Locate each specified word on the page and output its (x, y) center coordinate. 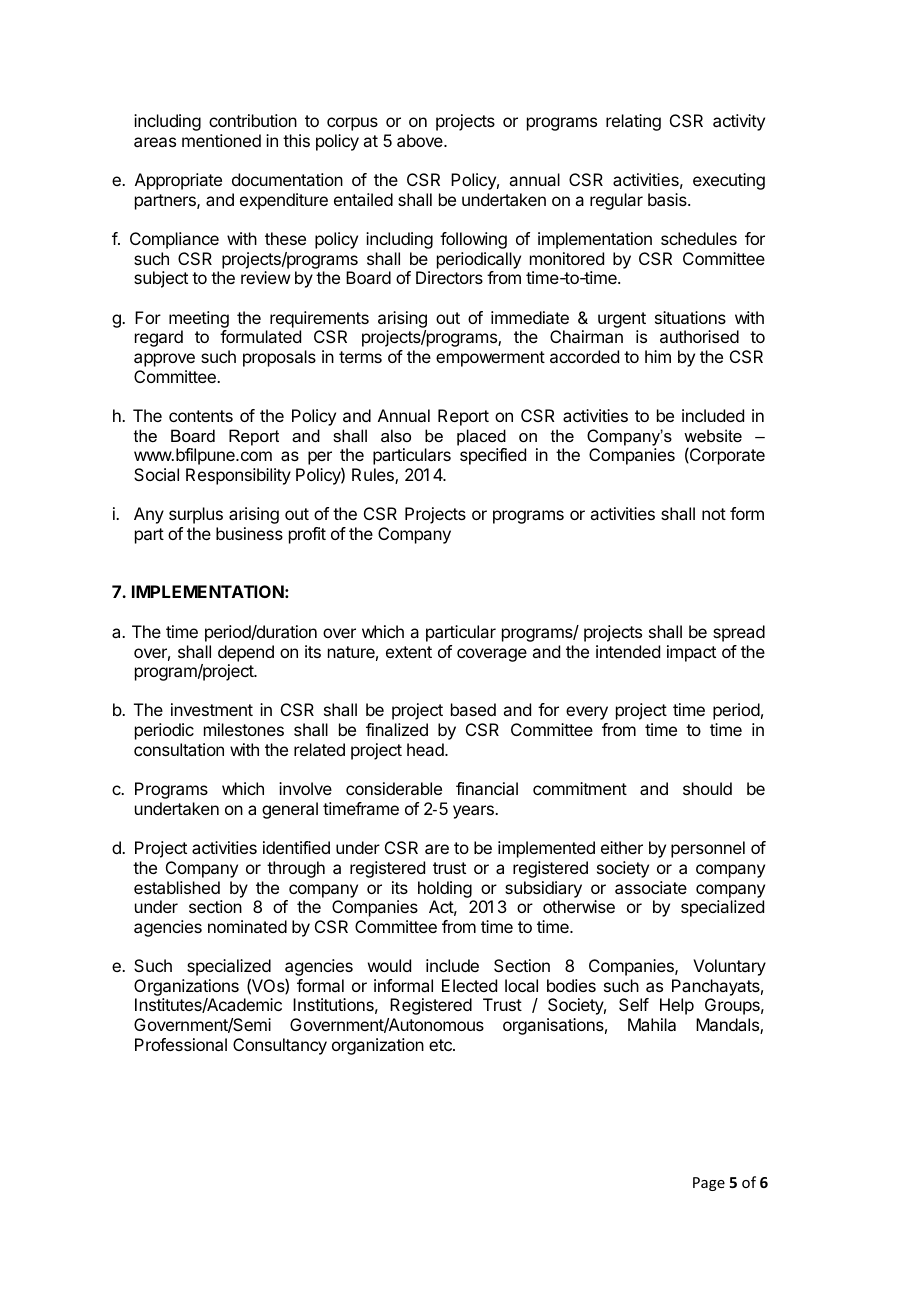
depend (246, 653)
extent (409, 652)
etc (441, 1045)
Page (709, 1184)
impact (691, 653)
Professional (181, 1044)
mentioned (221, 140)
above (421, 140)
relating (633, 122)
